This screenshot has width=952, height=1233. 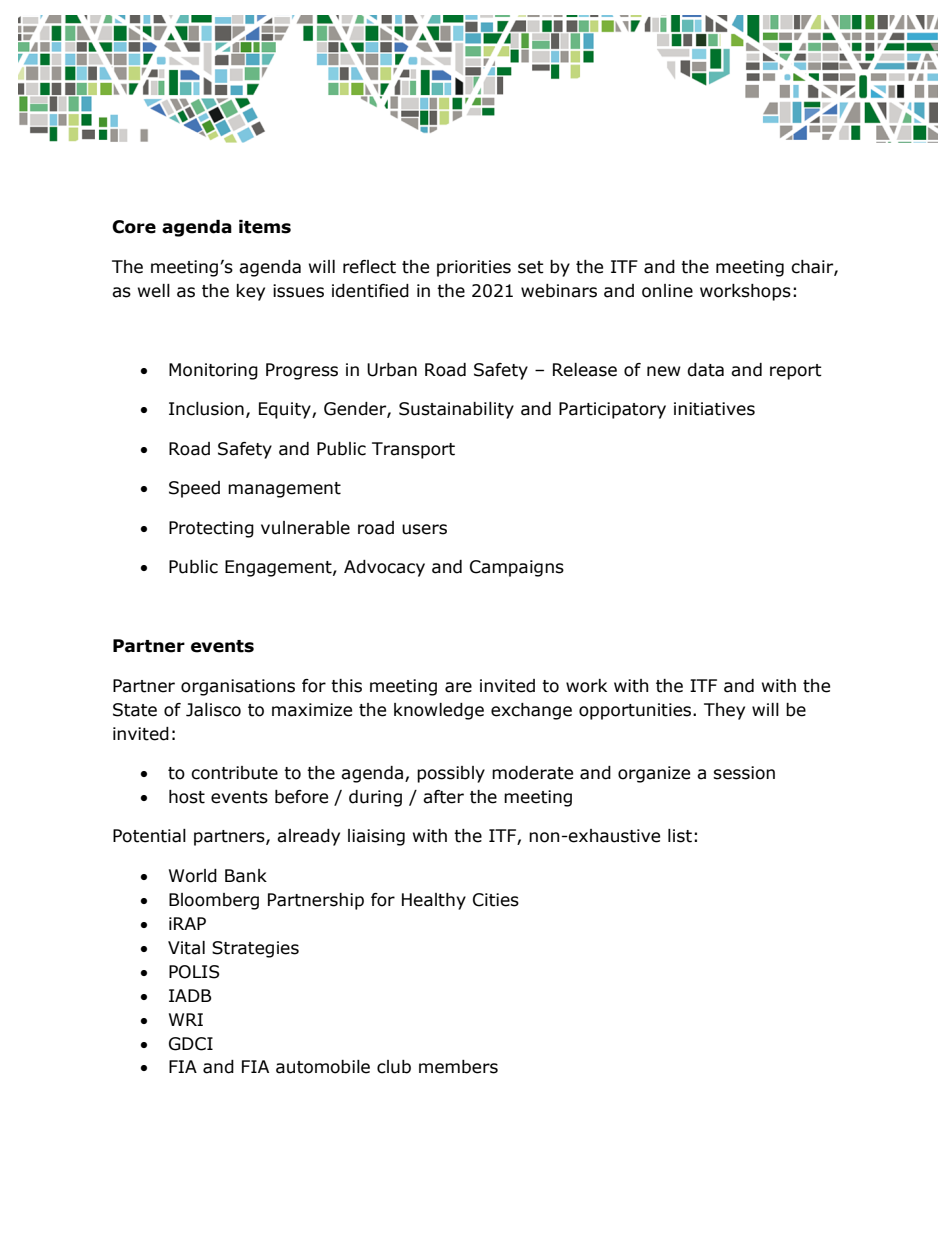 What do you see at coordinates (238, 687) in the screenshot?
I see `organisations` at bounding box center [238, 687].
